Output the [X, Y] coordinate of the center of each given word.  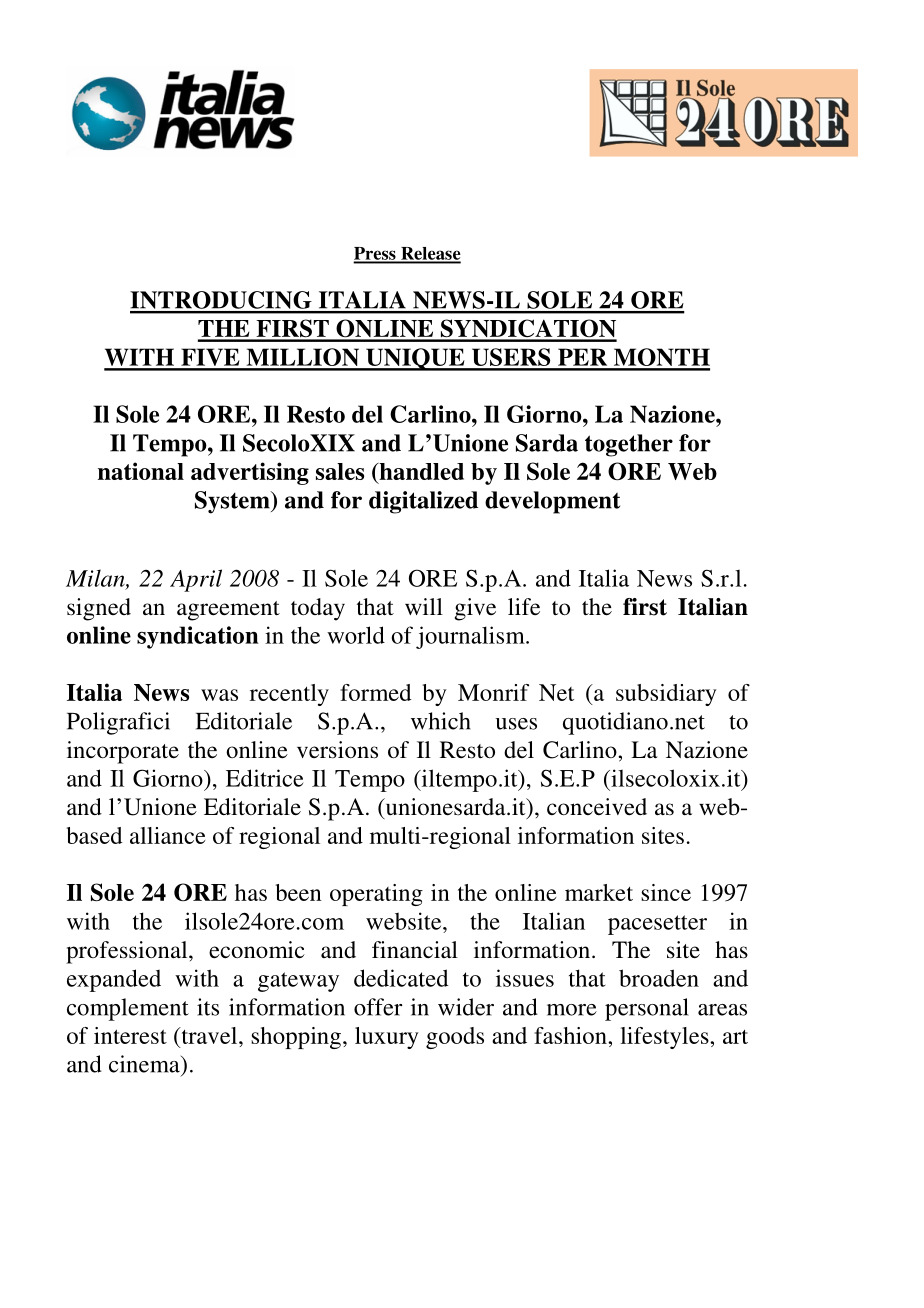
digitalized [423, 502]
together [629, 445]
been [298, 892]
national [141, 471]
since [666, 892]
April [196, 580]
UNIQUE [415, 359]
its [208, 1007]
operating [376, 895]
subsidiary [666, 695]
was [219, 695]
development [552, 502]
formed [375, 692]
